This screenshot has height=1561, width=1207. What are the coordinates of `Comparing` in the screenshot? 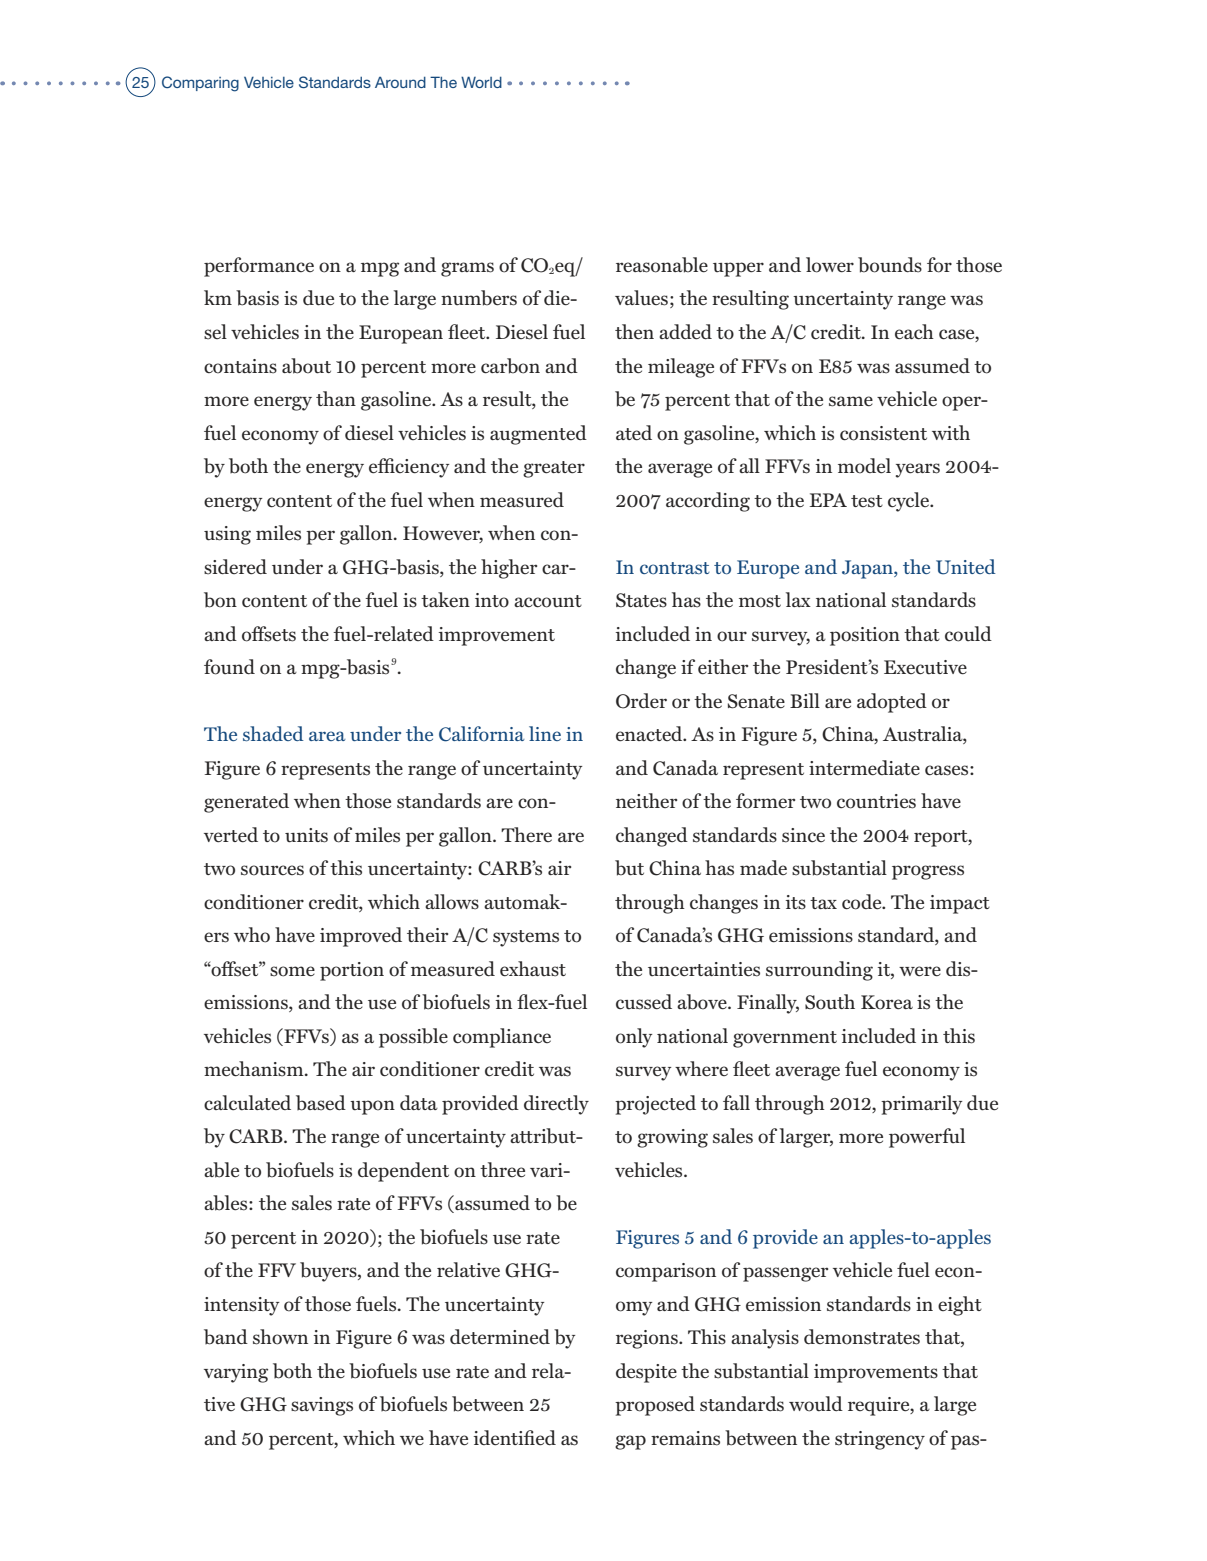 It's located at (200, 84).
